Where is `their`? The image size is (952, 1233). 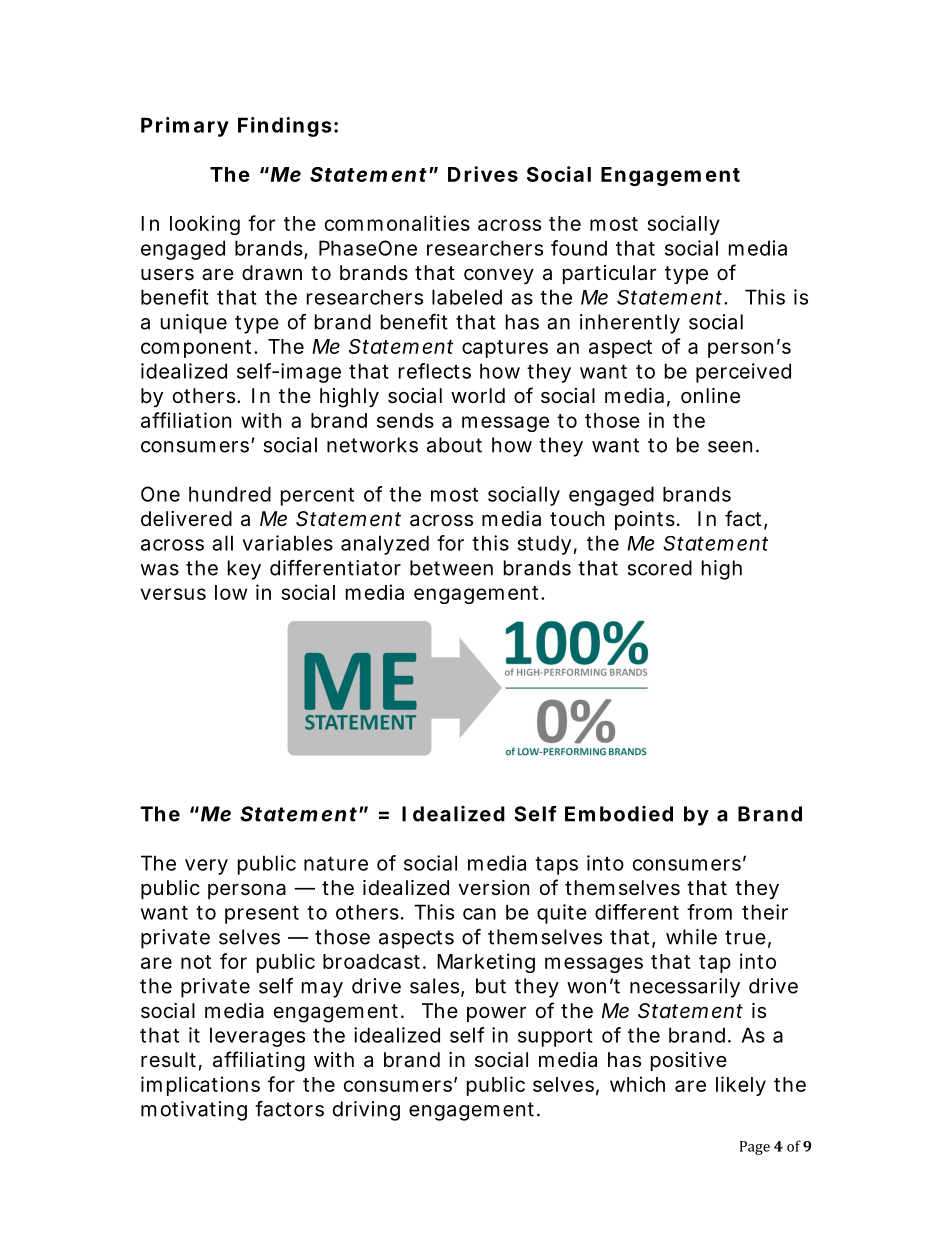
their is located at coordinates (765, 912).
